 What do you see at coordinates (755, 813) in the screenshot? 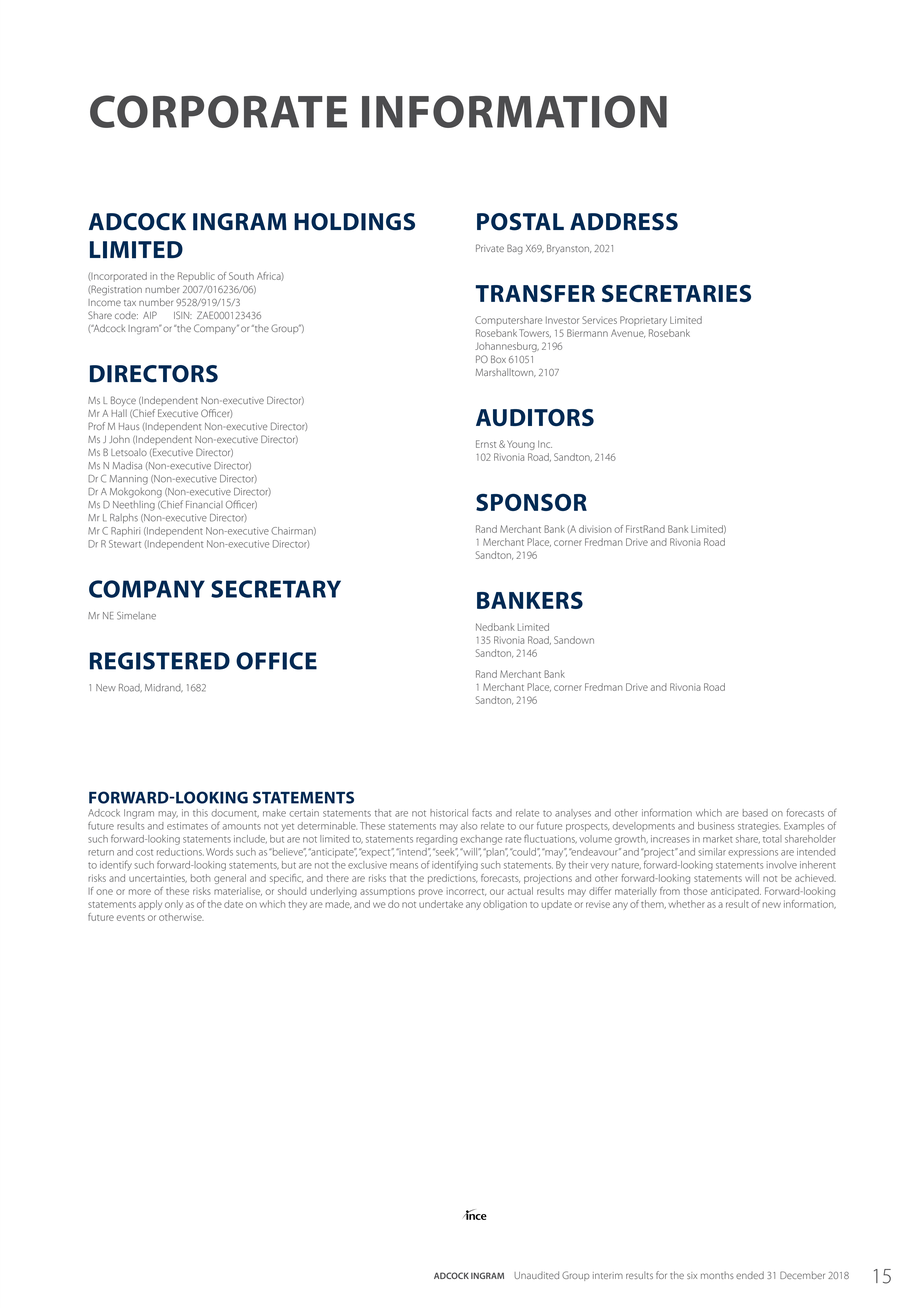
I see `based` at bounding box center [755, 813].
